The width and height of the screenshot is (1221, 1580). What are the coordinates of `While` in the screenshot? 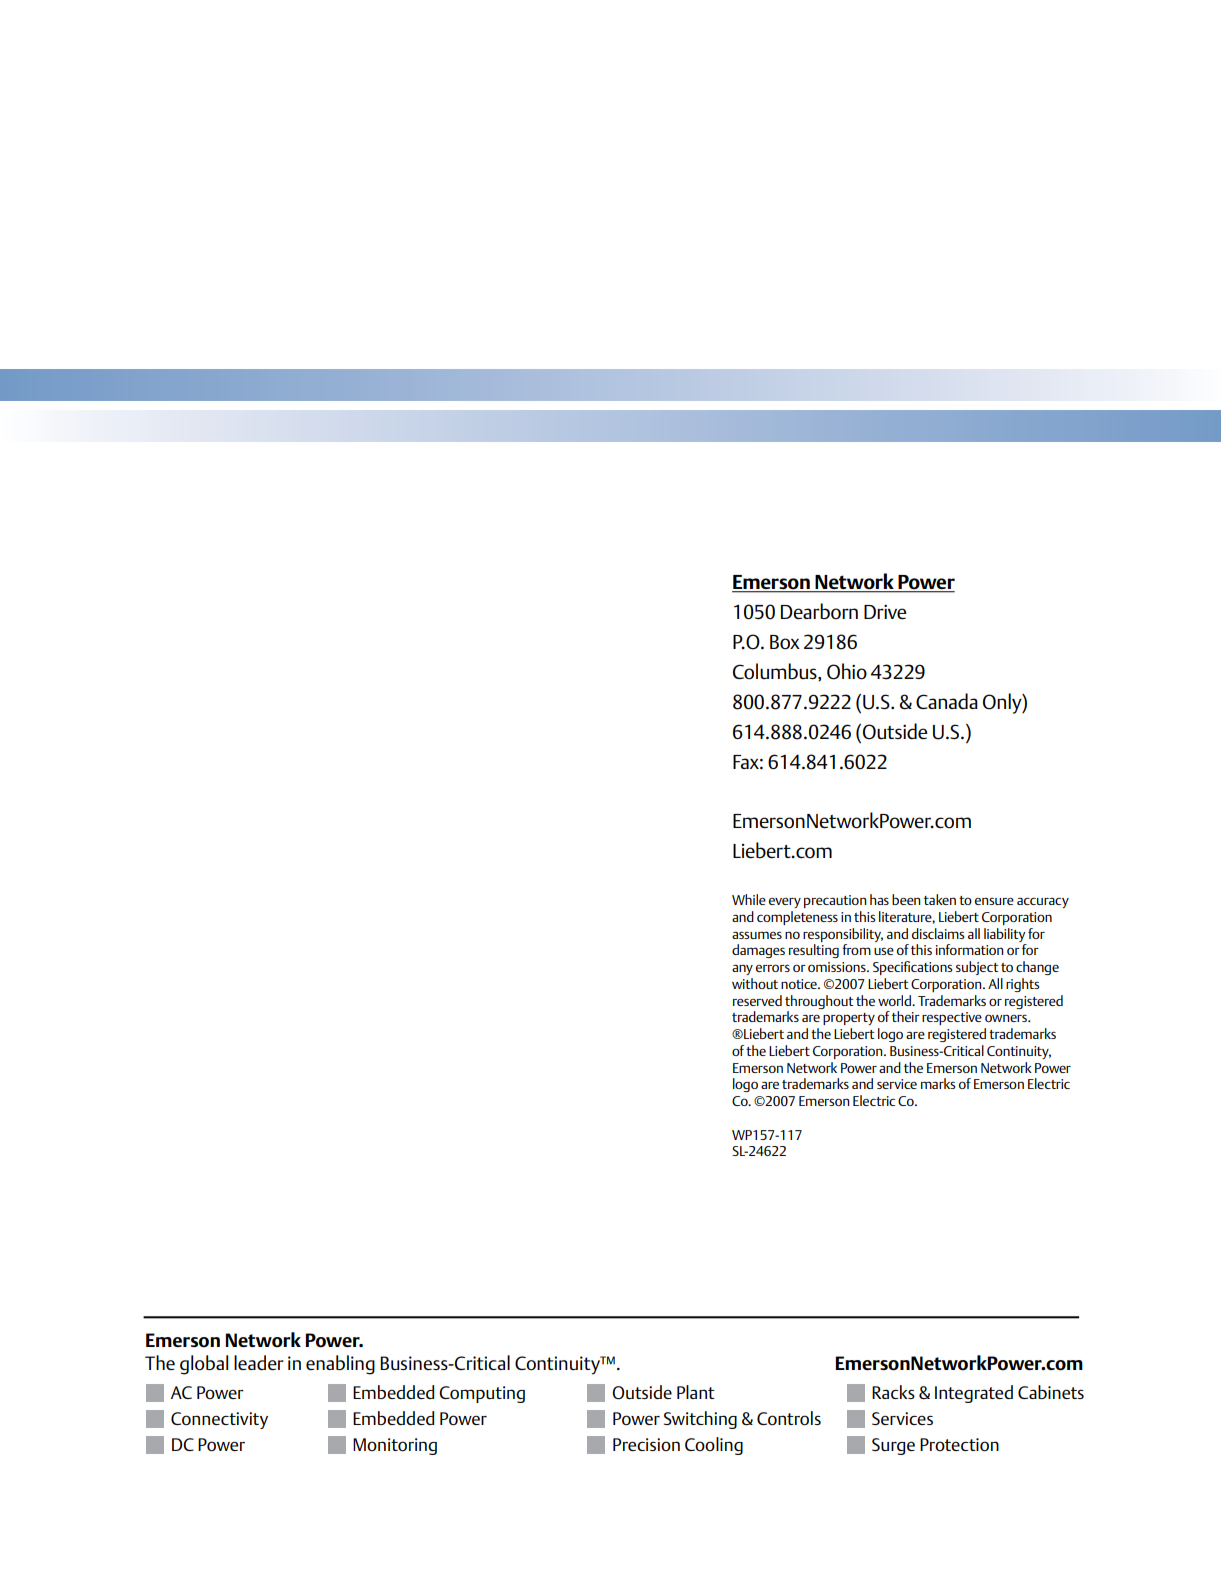 It's located at (749, 899).
